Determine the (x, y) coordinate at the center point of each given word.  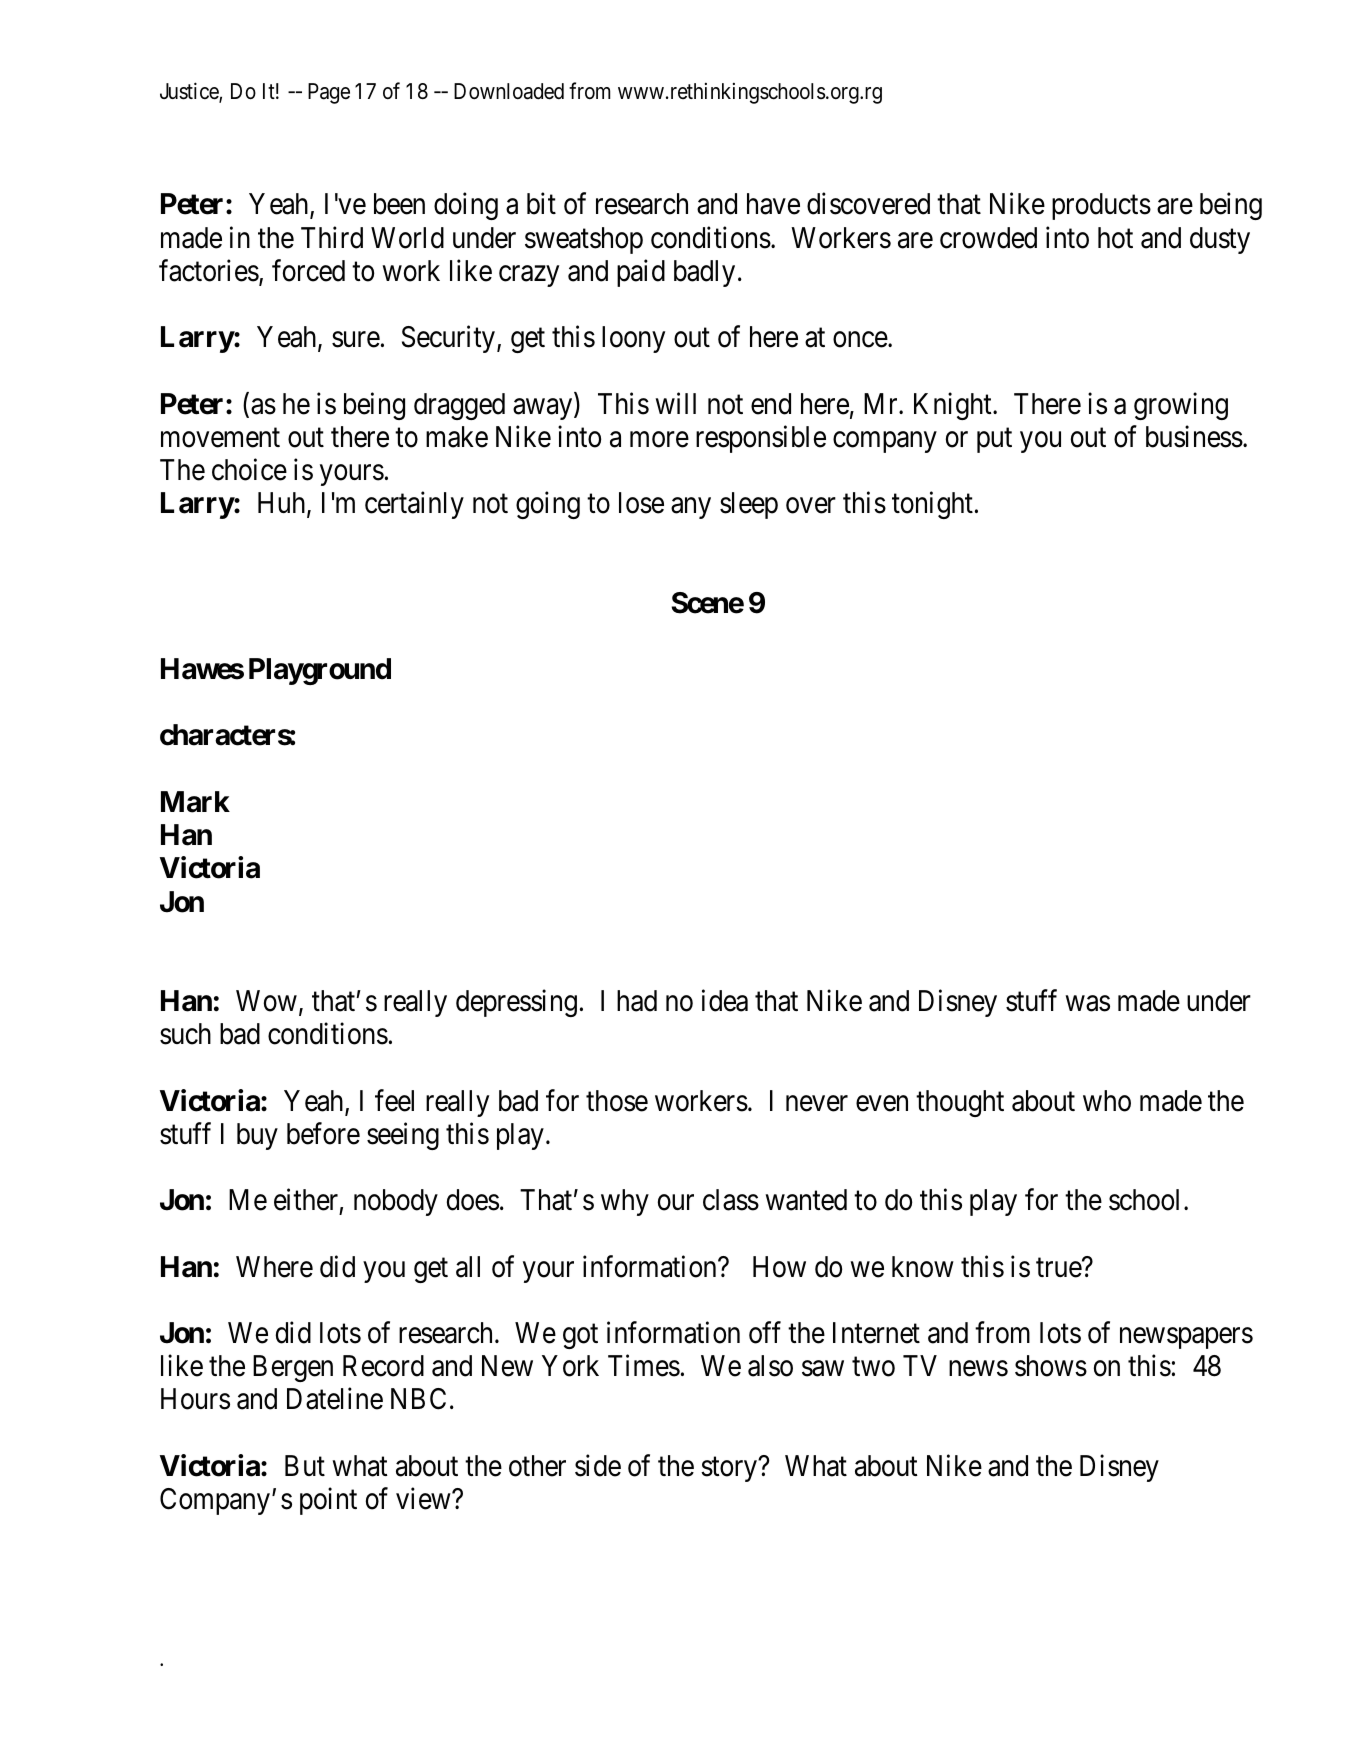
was (1088, 1004)
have (773, 204)
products (1101, 206)
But (305, 1465)
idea (725, 1001)
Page (329, 93)
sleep (749, 505)
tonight (932, 505)
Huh (283, 504)
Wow (266, 1001)
